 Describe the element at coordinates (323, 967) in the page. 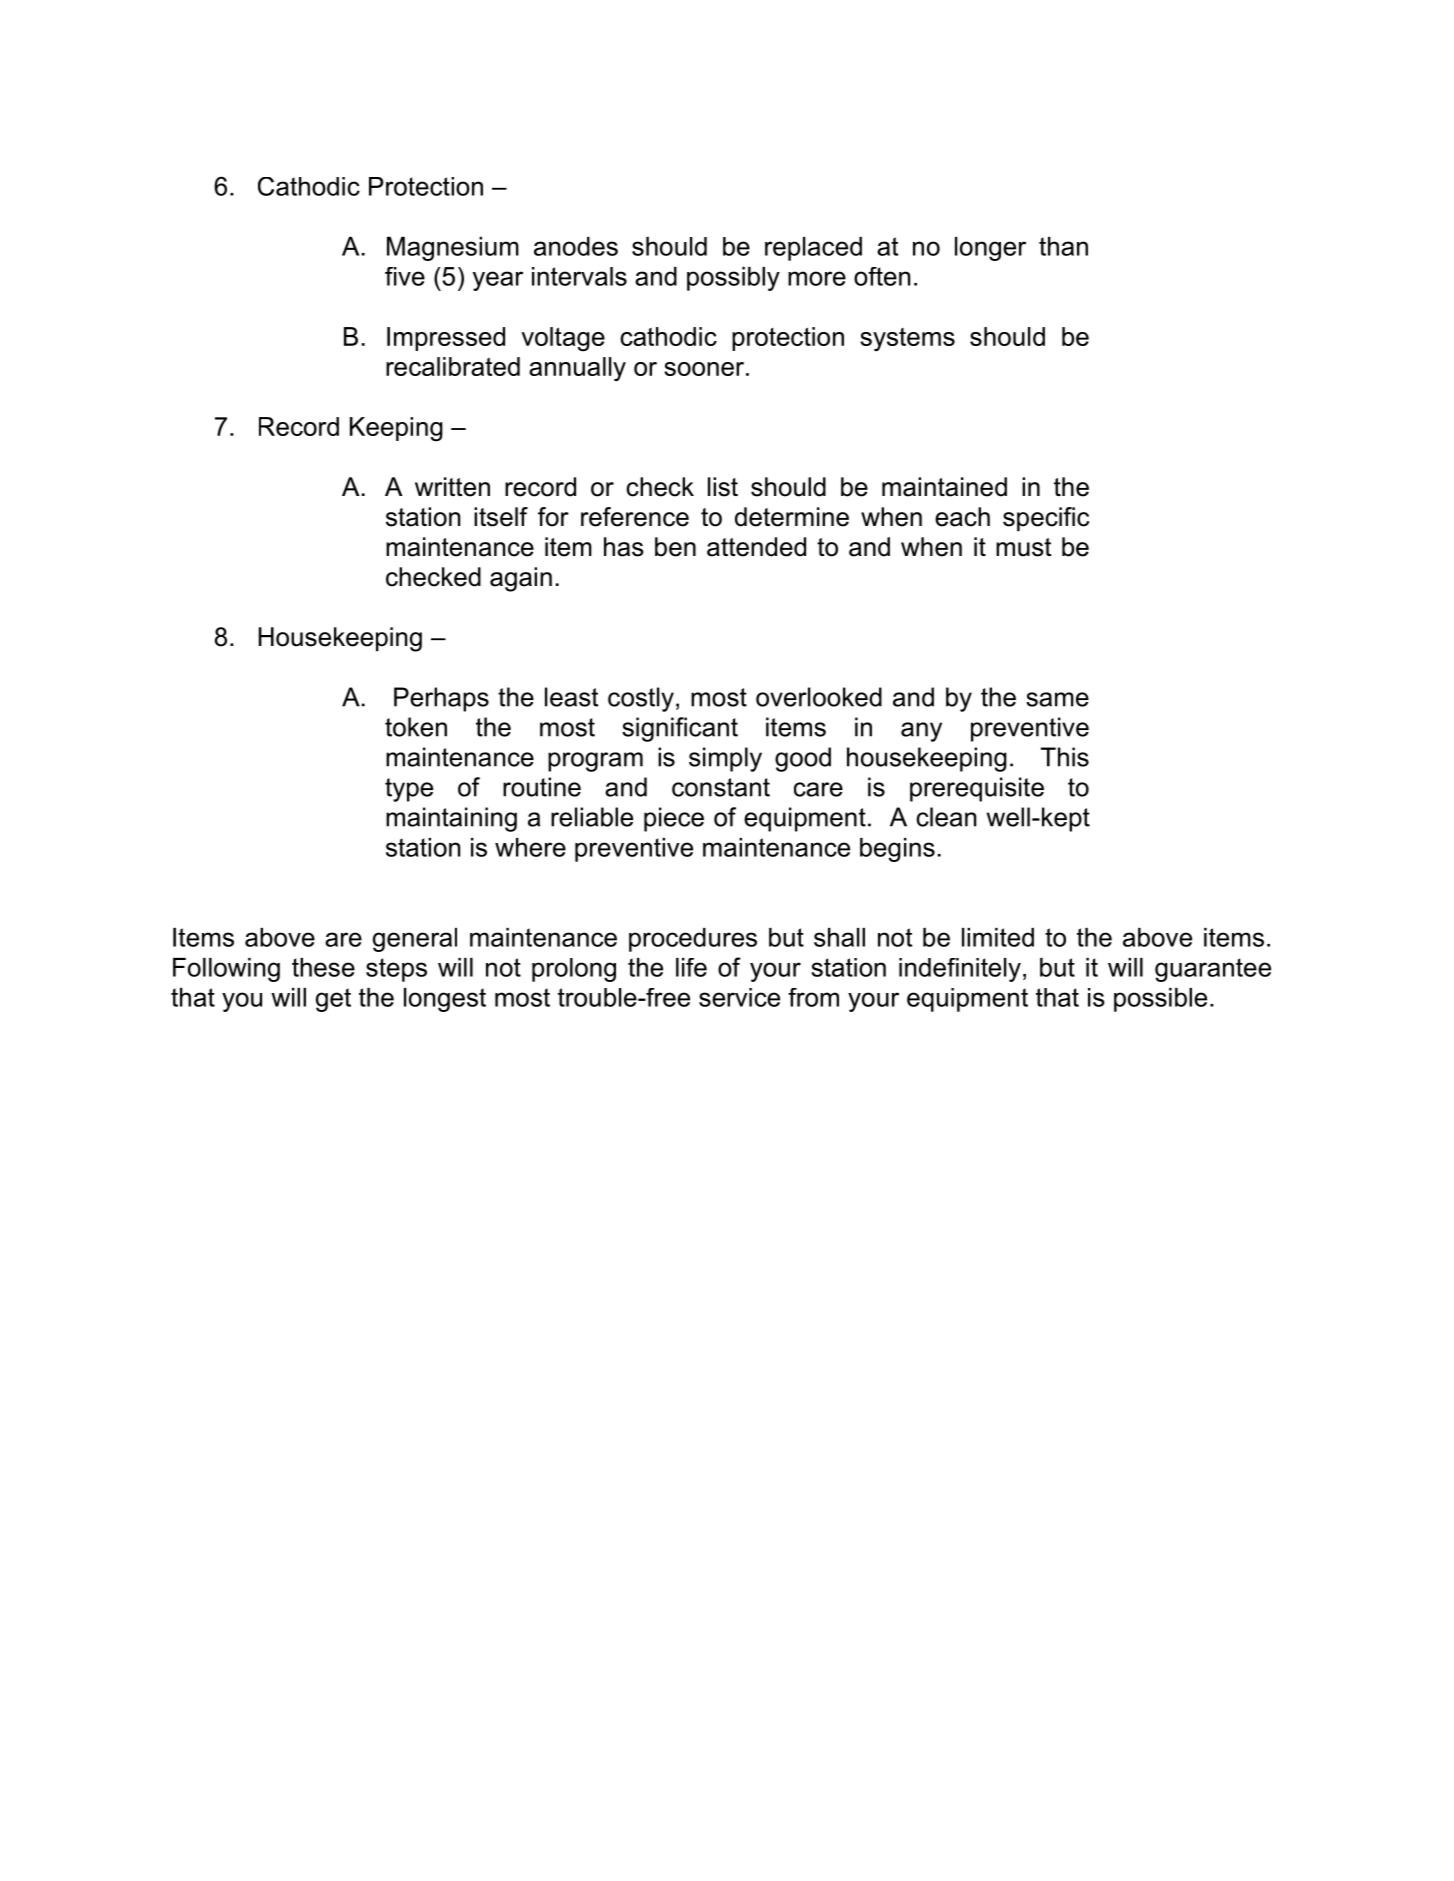

I see `these` at that location.
